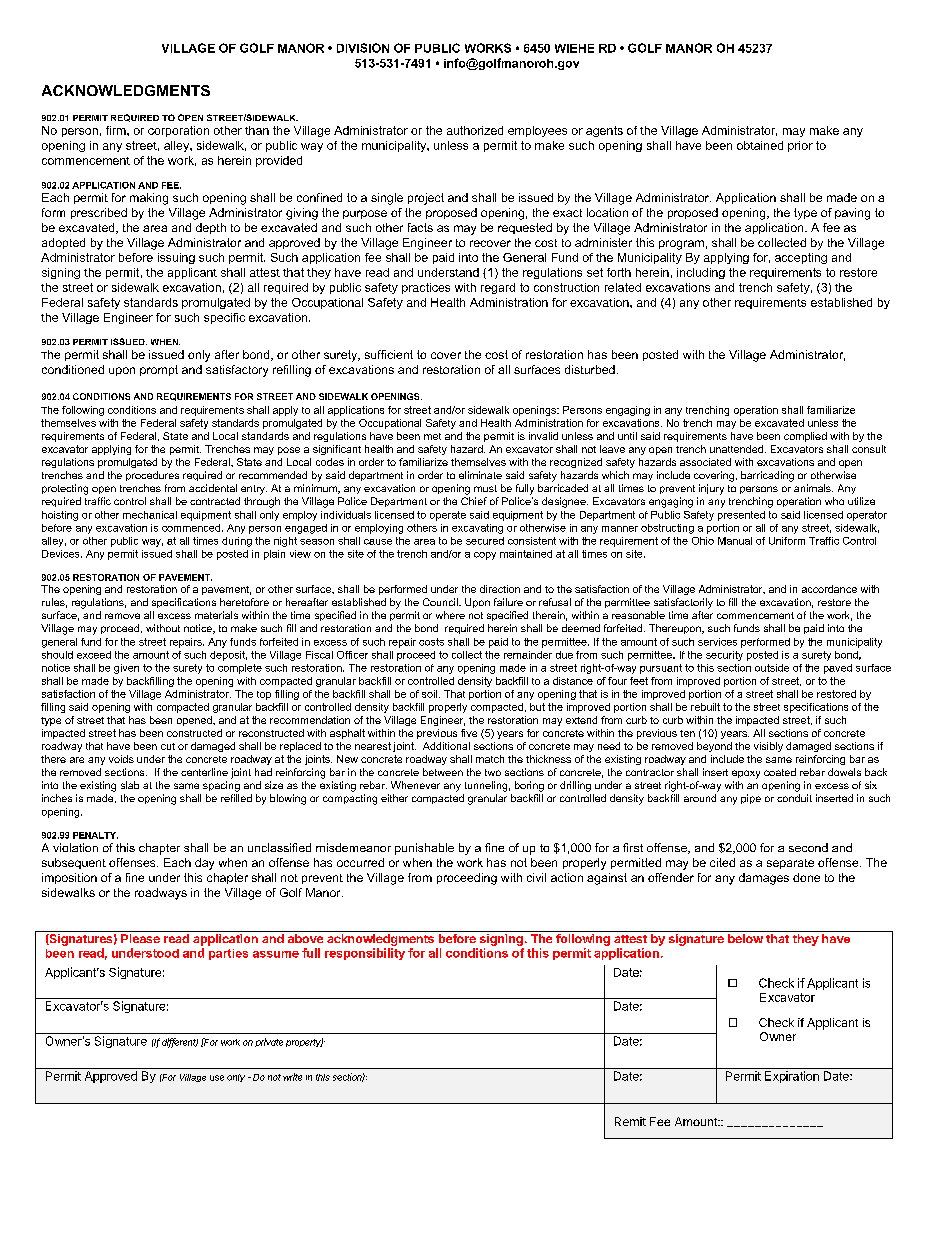  I want to click on accordance, so click(829, 589).
